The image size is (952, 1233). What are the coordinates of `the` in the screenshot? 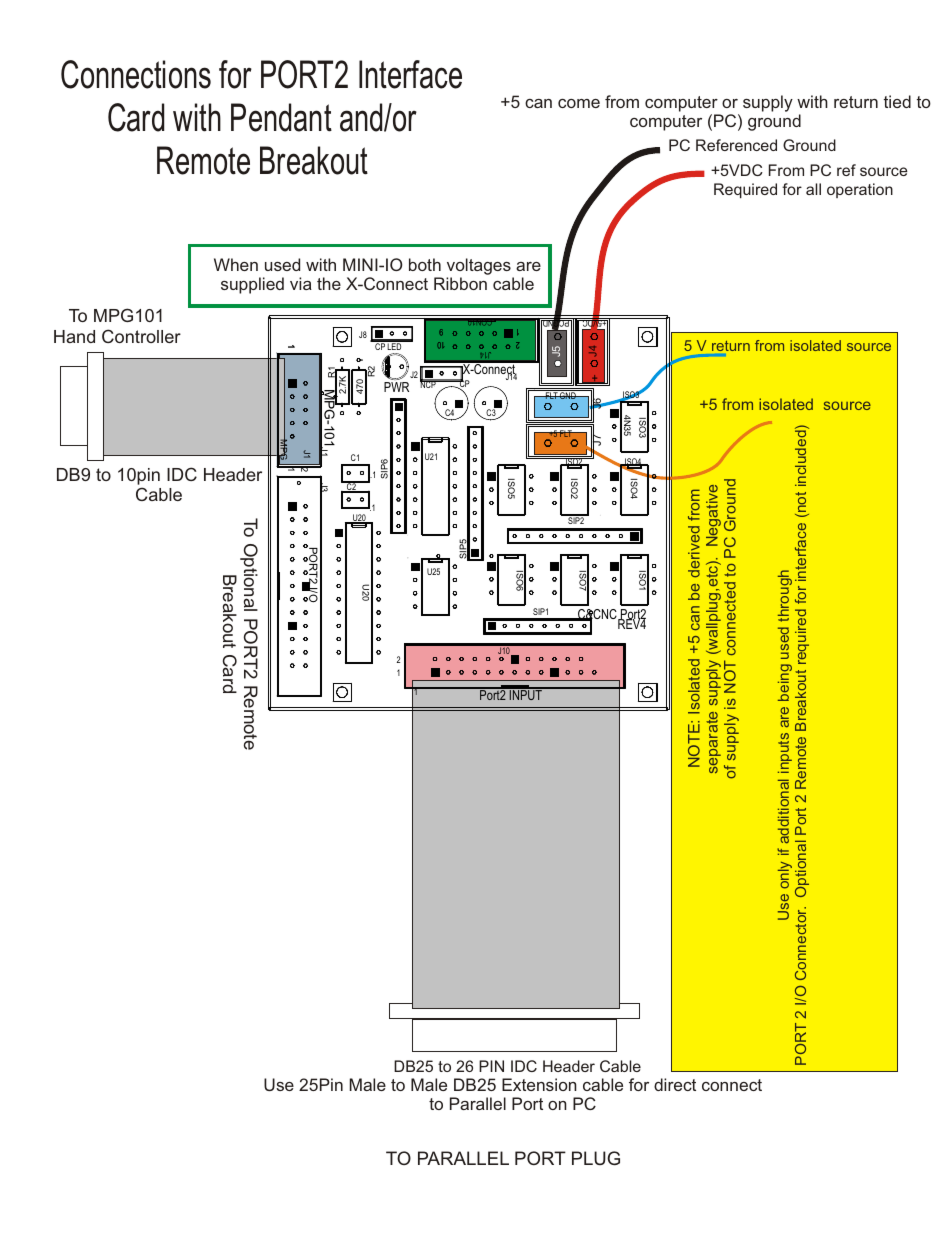 It's located at (329, 283).
